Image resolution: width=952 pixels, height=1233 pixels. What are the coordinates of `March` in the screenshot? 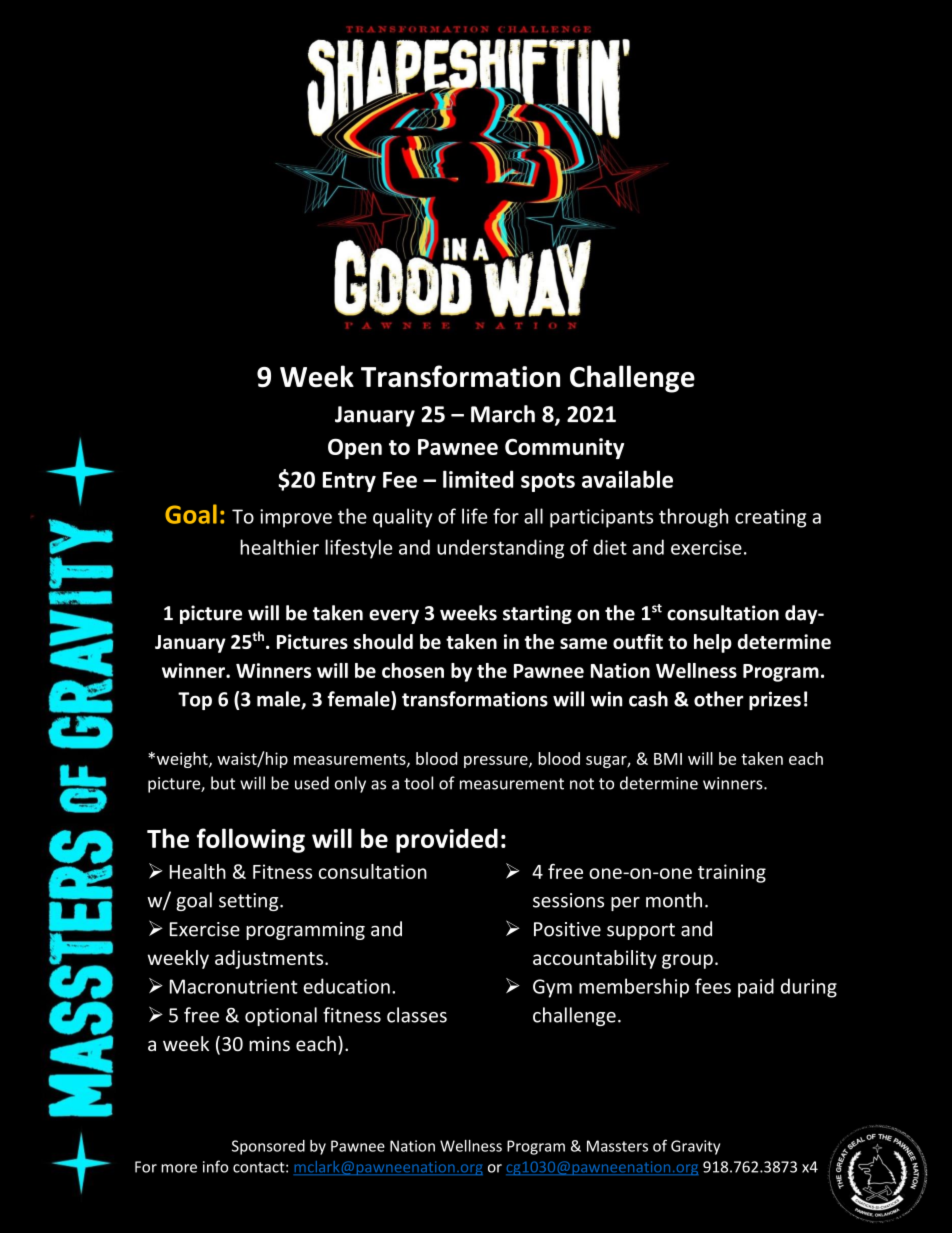 It's located at (503, 414).
